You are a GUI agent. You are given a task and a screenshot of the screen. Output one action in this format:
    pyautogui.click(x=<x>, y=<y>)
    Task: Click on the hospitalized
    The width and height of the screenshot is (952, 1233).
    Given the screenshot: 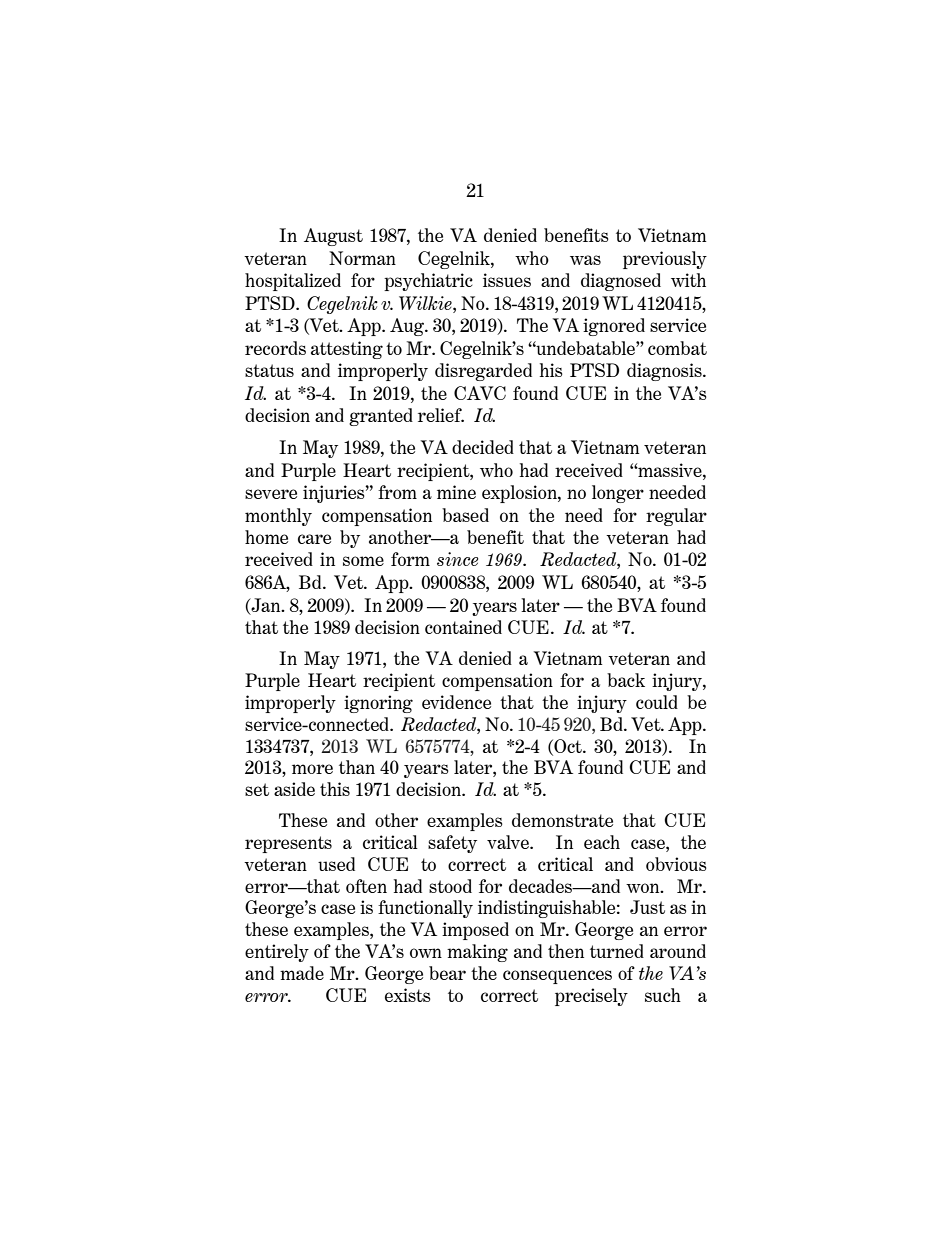 What is the action you would take?
    pyautogui.click(x=293, y=282)
